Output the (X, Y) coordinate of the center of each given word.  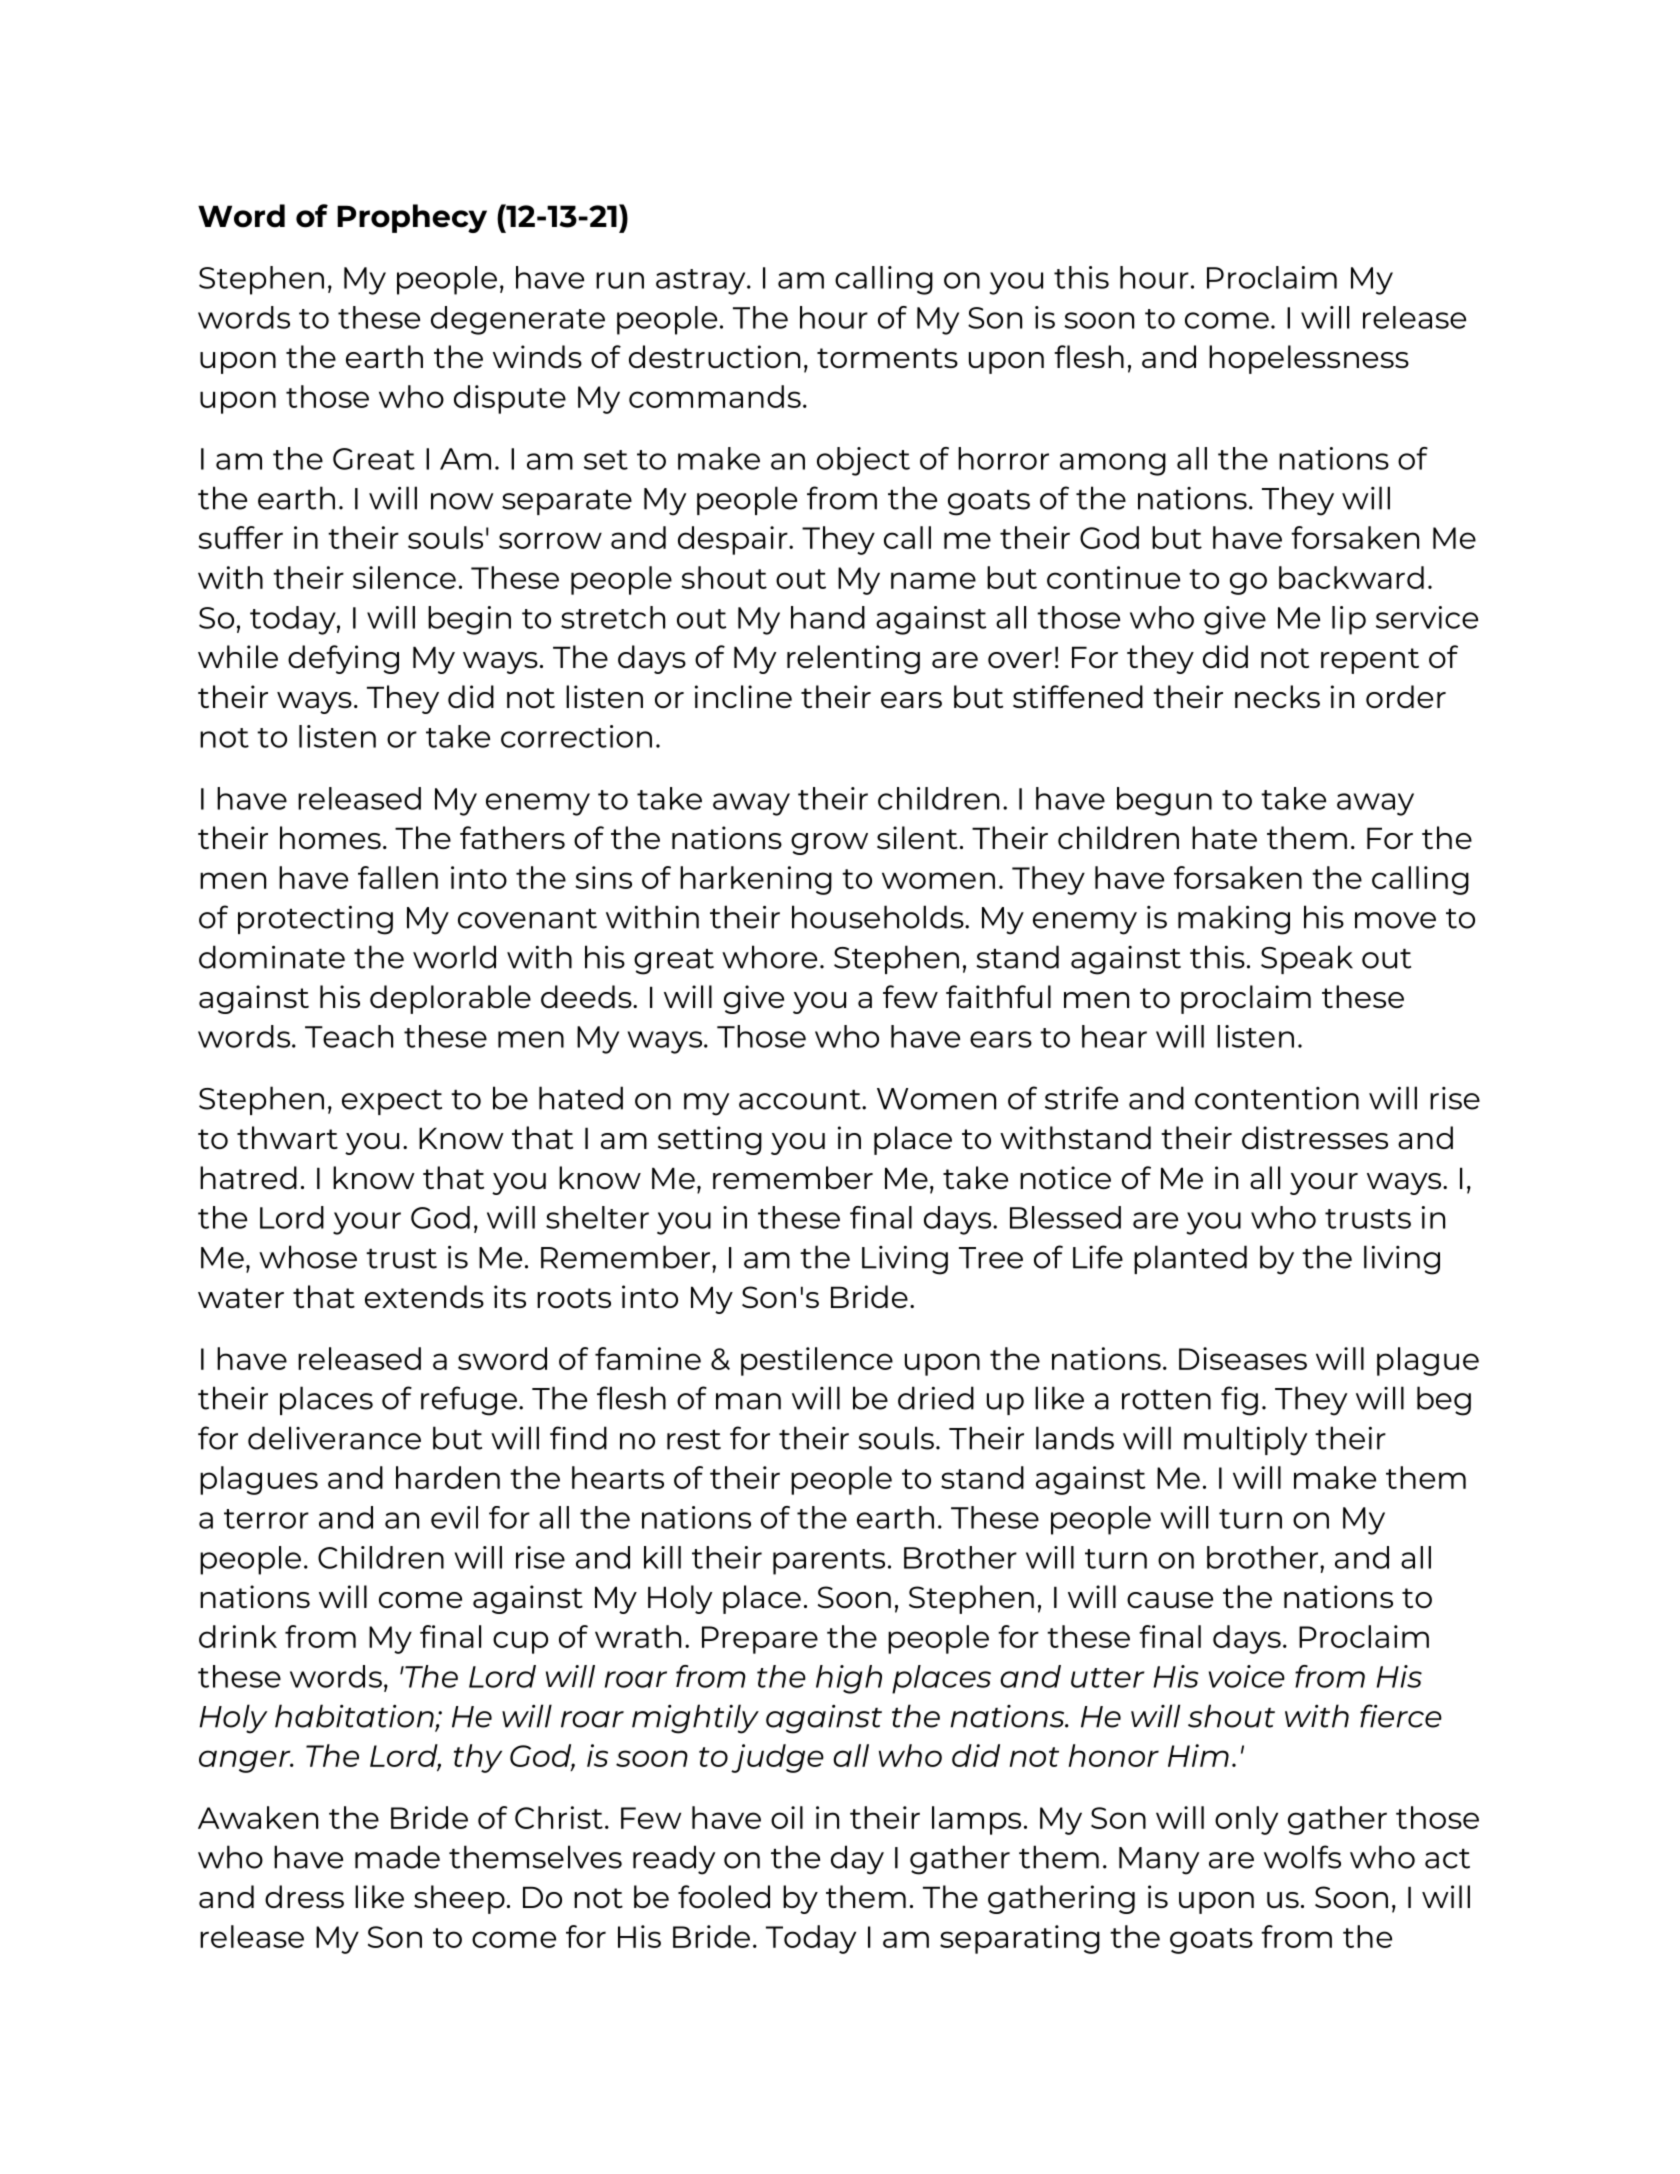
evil (454, 1517)
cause (1170, 1600)
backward (1351, 577)
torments (887, 358)
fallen (398, 877)
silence (404, 577)
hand (828, 617)
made (397, 1857)
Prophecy (412, 218)
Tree (991, 1258)
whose (308, 1257)
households (879, 917)
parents (829, 1562)
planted (1190, 1259)
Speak (1307, 959)
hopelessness (1309, 359)
